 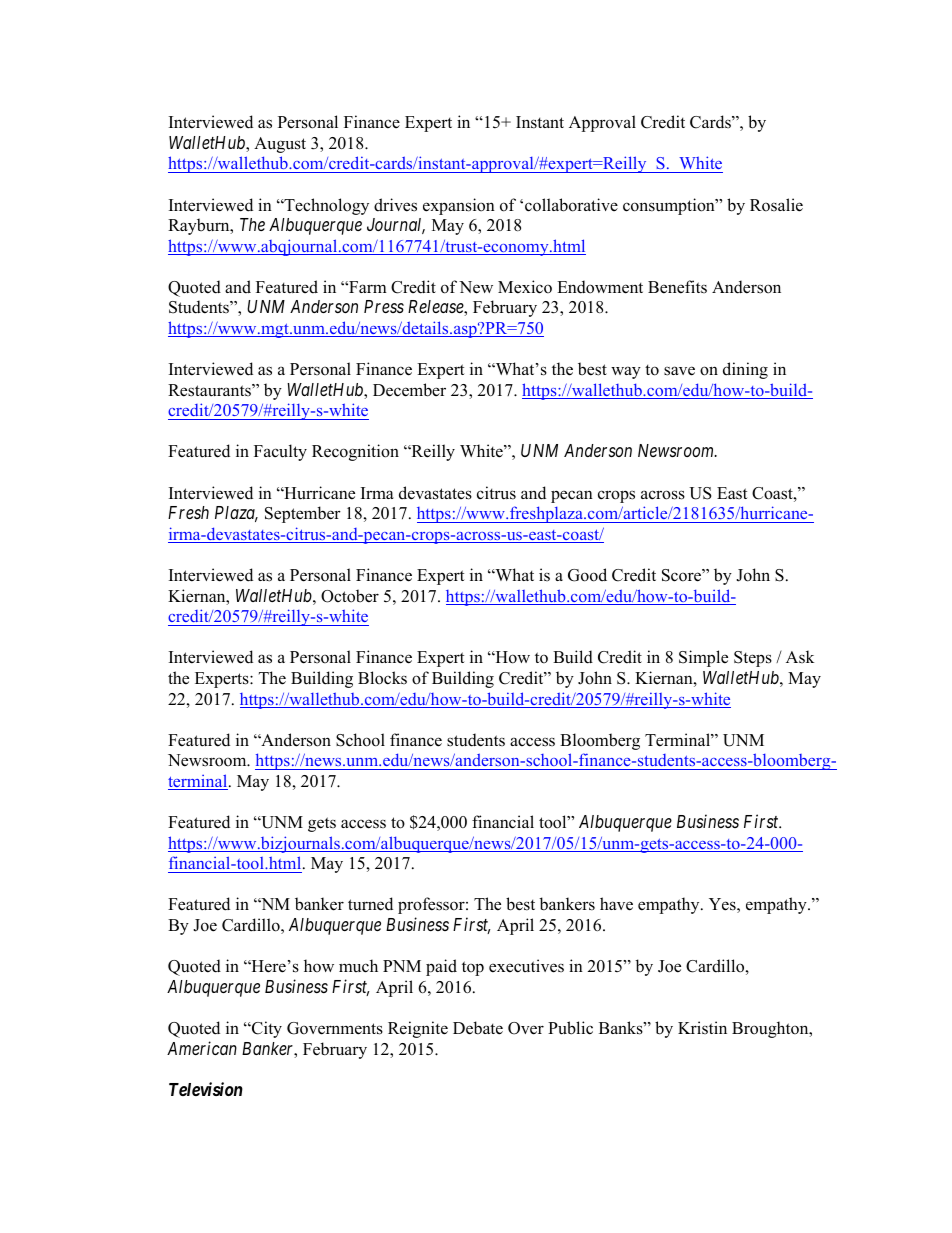 I want to click on December, so click(x=409, y=390).
